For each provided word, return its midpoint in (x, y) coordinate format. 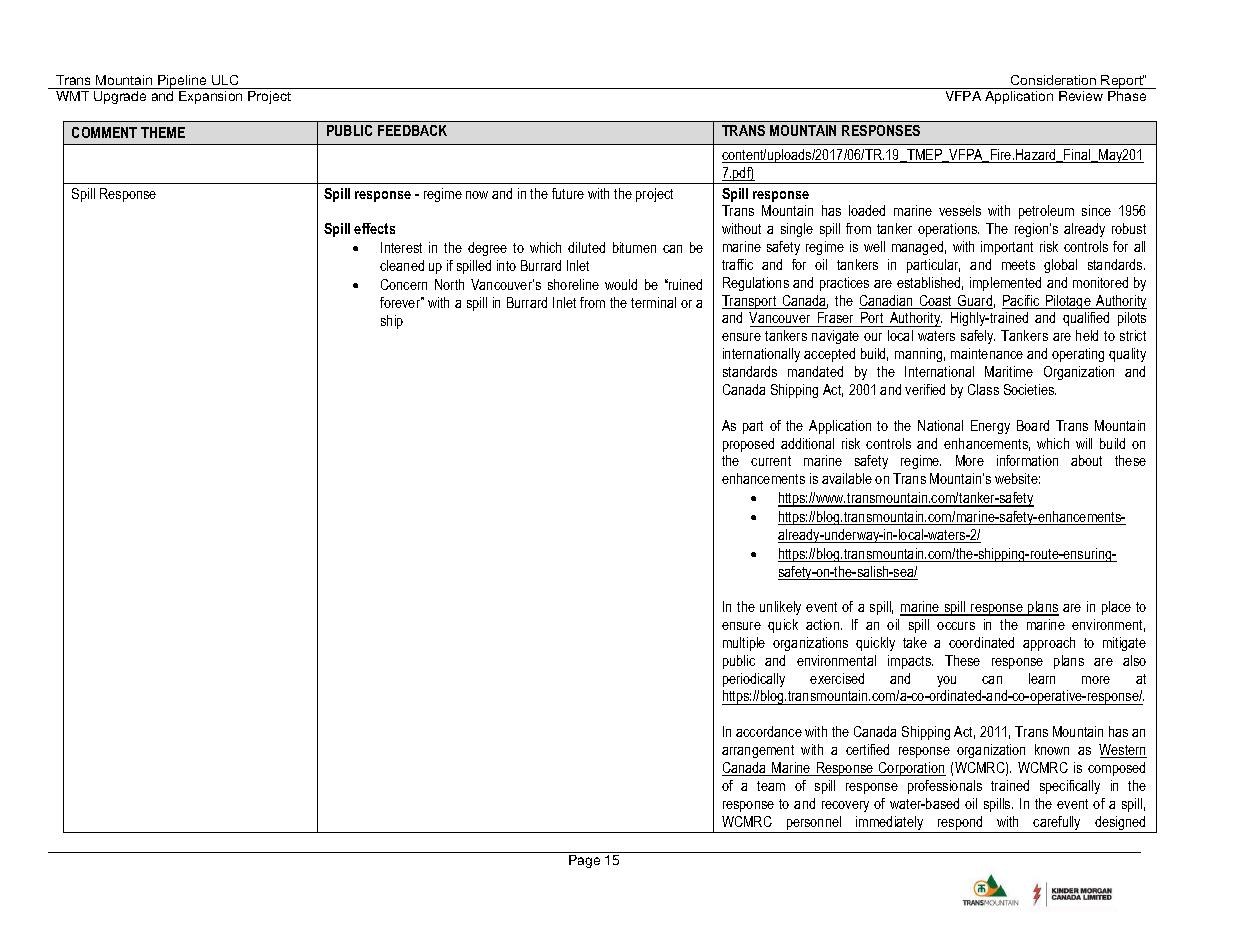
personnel (814, 824)
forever (401, 302)
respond (960, 824)
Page (584, 861)
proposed (748, 445)
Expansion (210, 97)
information (1027, 460)
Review (1081, 96)
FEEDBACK (412, 130)
